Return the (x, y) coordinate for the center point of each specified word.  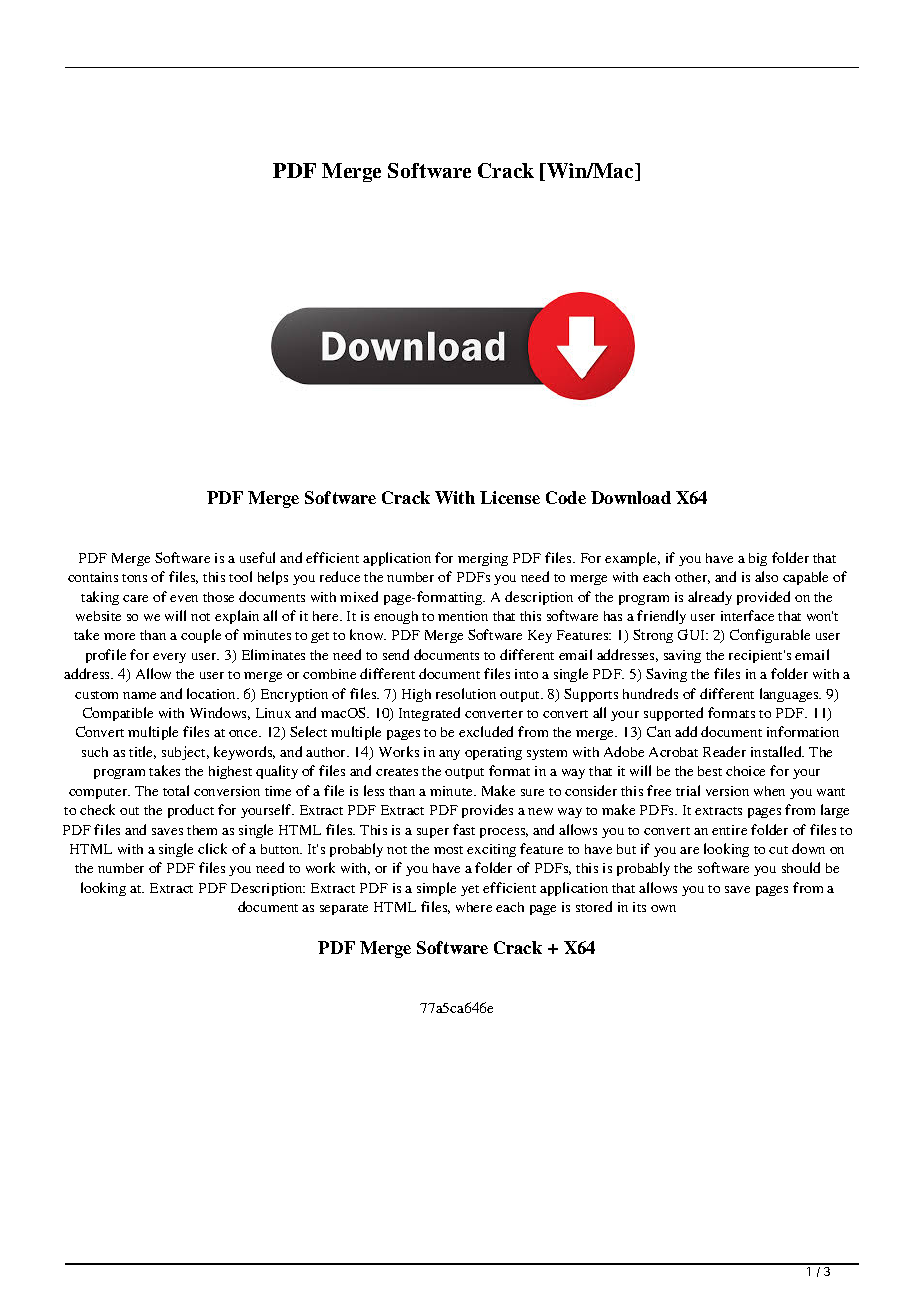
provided (763, 598)
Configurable (770, 636)
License (510, 497)
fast (464, 829)
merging (483, 559)
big (758, 559)
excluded (486, 731)
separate (344, 909)
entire (729, 830)
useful (257, 557)
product (191, 811)
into (526, 674)
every (169, 658)
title (142, 752)
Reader (724, 751)
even (184, 598)
